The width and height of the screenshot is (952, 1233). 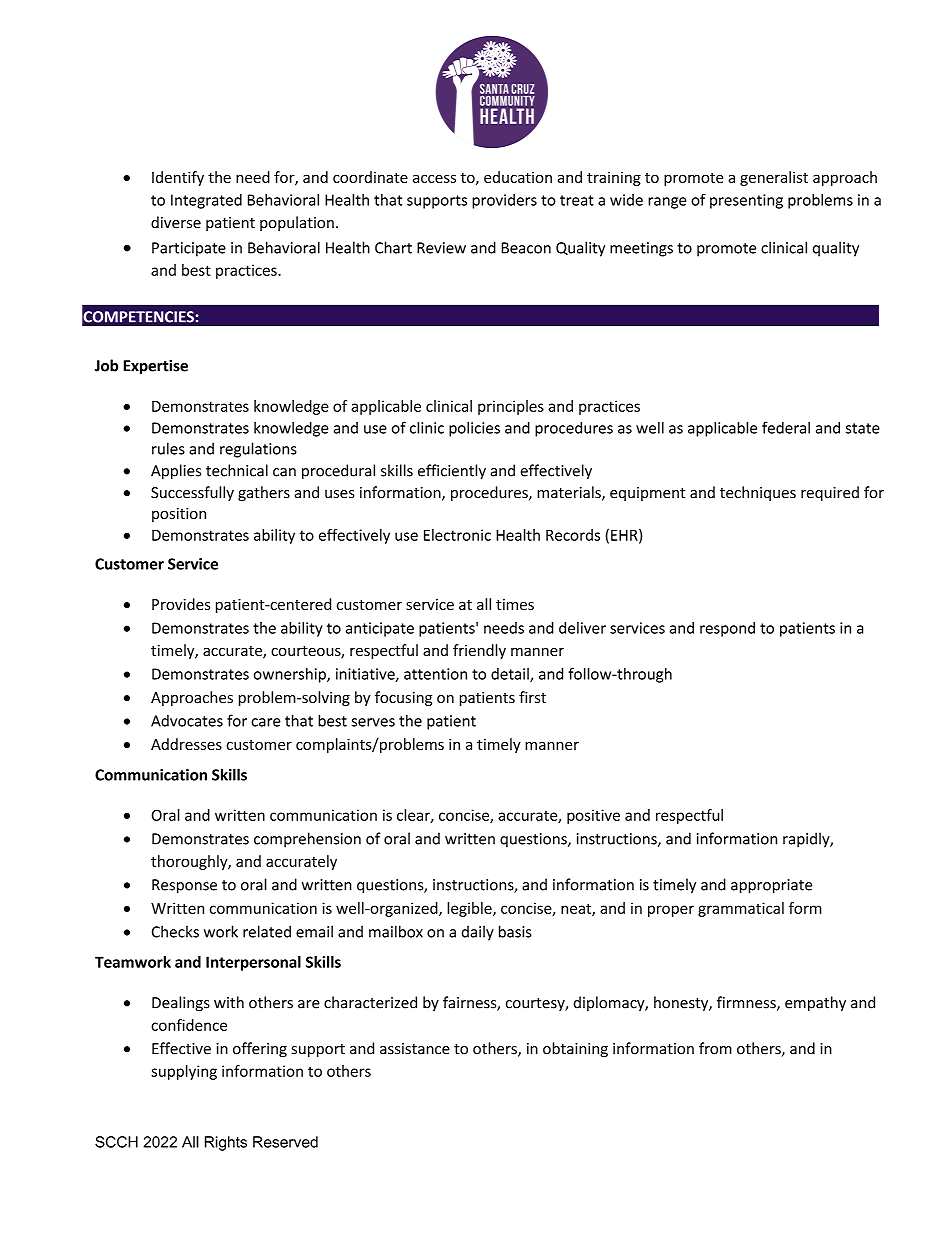 What do you see at coordinates (226, 1143) in the screenshot?
I see `Rights` at bounding box center [226, 1143].
